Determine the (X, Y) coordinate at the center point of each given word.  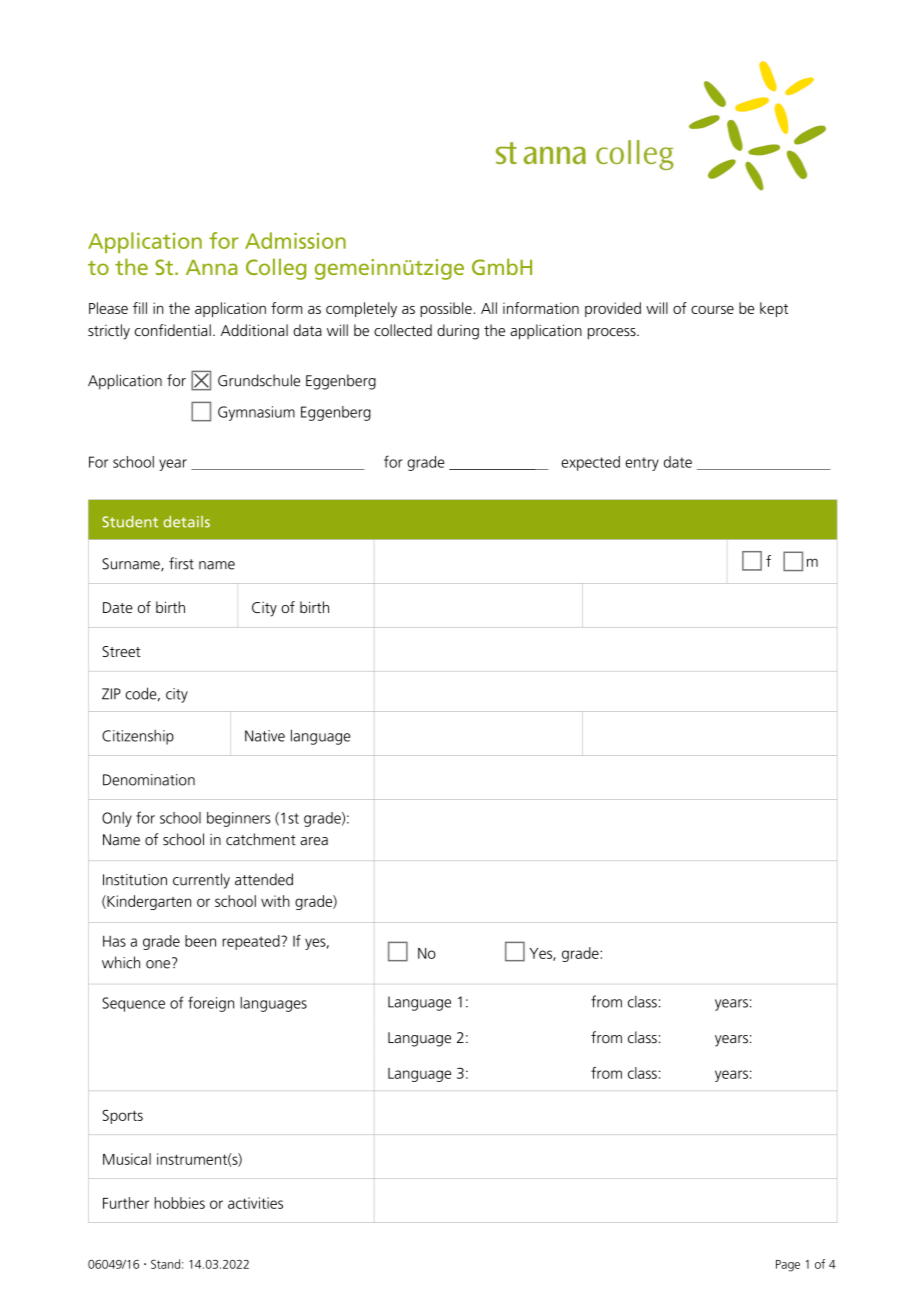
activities (255, 1203)
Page (788, 1266)
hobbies (179, 1203)
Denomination (149, 780)
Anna (212, 267)
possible (446, 309)
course (712, 310)
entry (642, 464)
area (314, 841)
